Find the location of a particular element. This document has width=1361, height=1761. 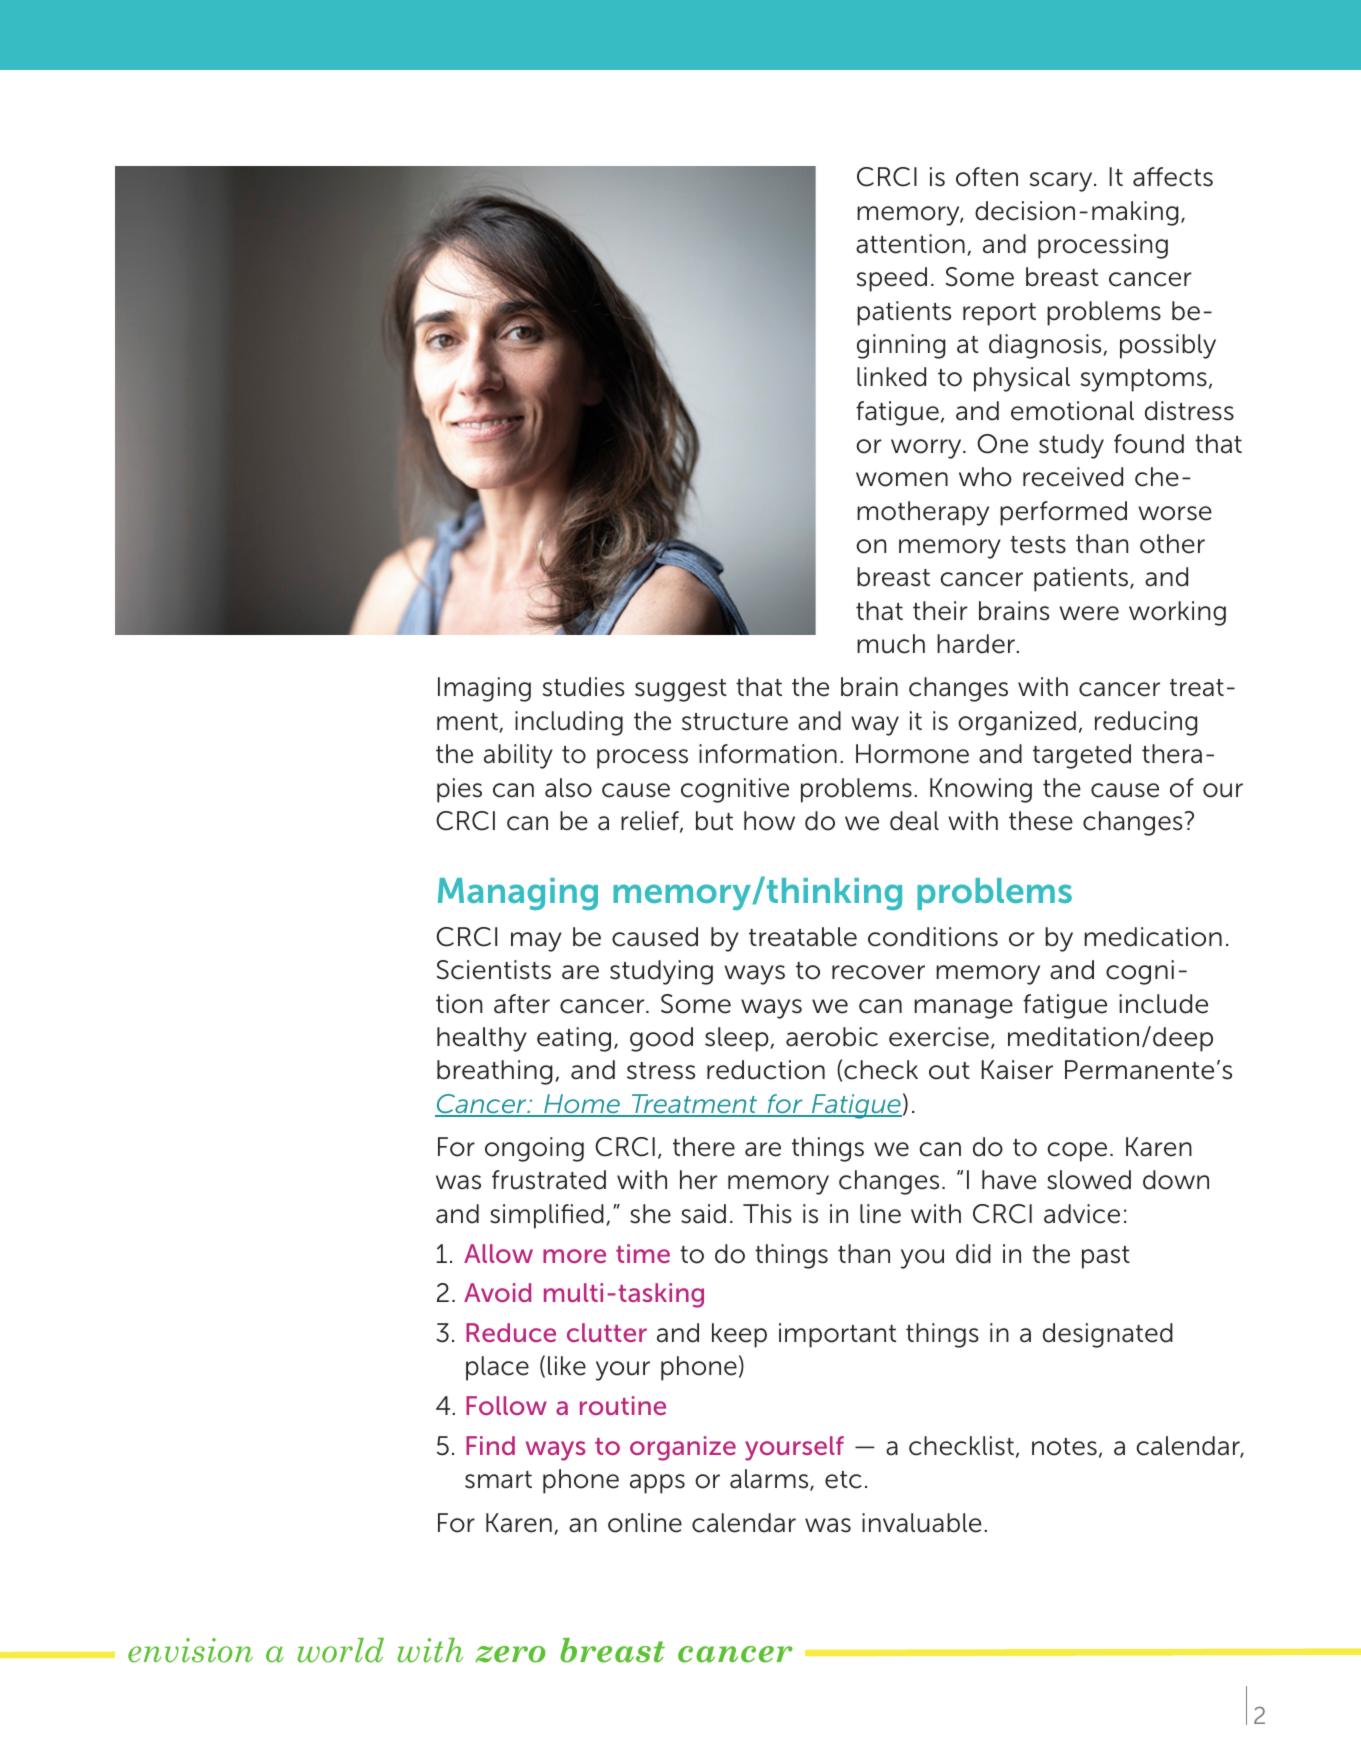

world is located at coordinates (341, 1650).
